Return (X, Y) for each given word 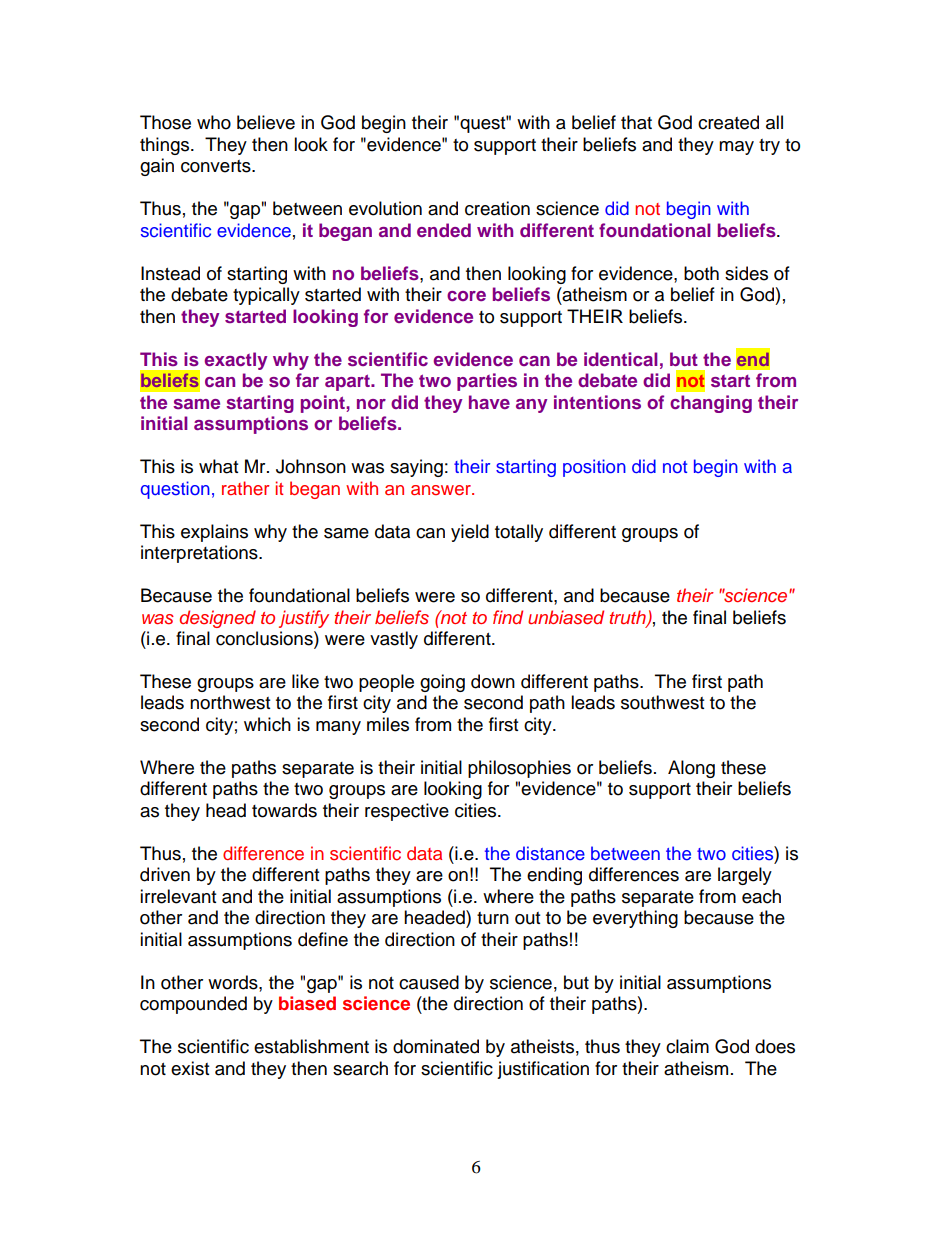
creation (497, 208)
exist (190, 1068)
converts (217, 166)
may (736, 148)
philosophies (519, 769)
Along (691, 769)
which (267, 724)
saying (416, 468)
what (218, 466)
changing (711, 404)
